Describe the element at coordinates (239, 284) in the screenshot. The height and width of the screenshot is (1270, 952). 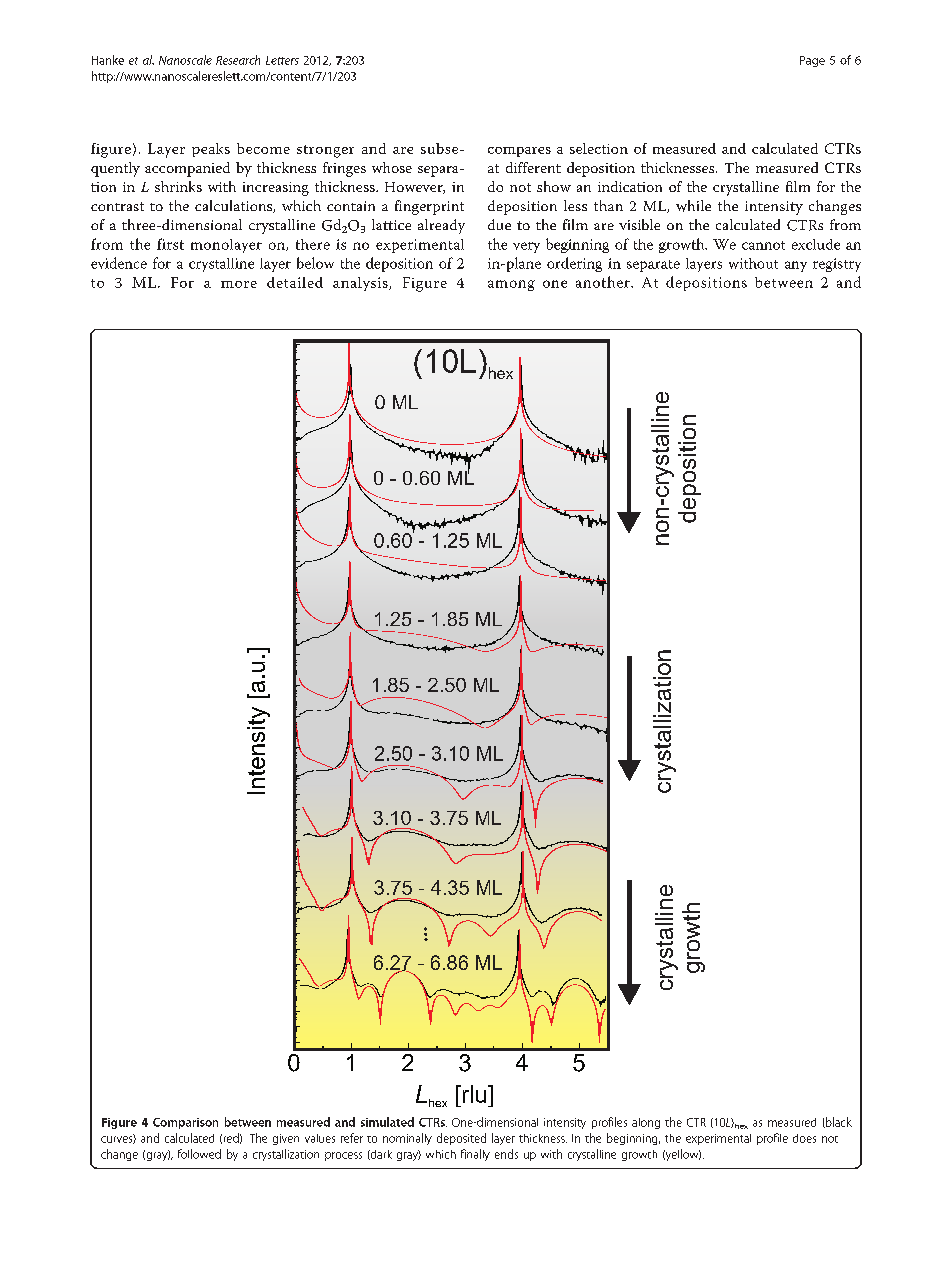
I see `more` at that location.
